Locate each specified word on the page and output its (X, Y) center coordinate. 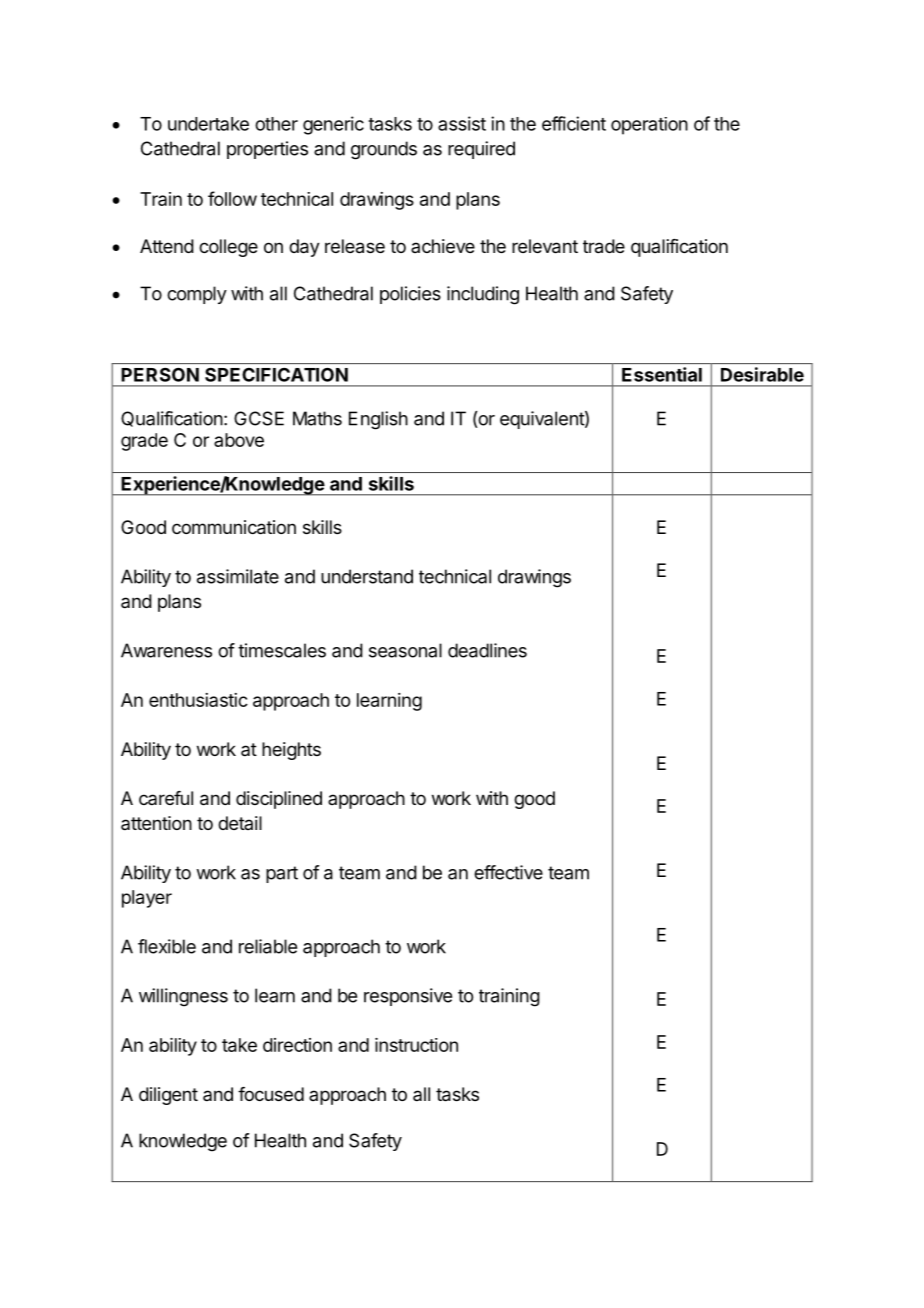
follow (232, 198)
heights (291, 751)
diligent (168, 1096)
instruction (416, 1045)
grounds (384, 150)
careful (166, 798)
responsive (408, 997)
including (483, 295)
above (239, 440)
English (378, 420)
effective (508, 872)
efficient (574, 123)
